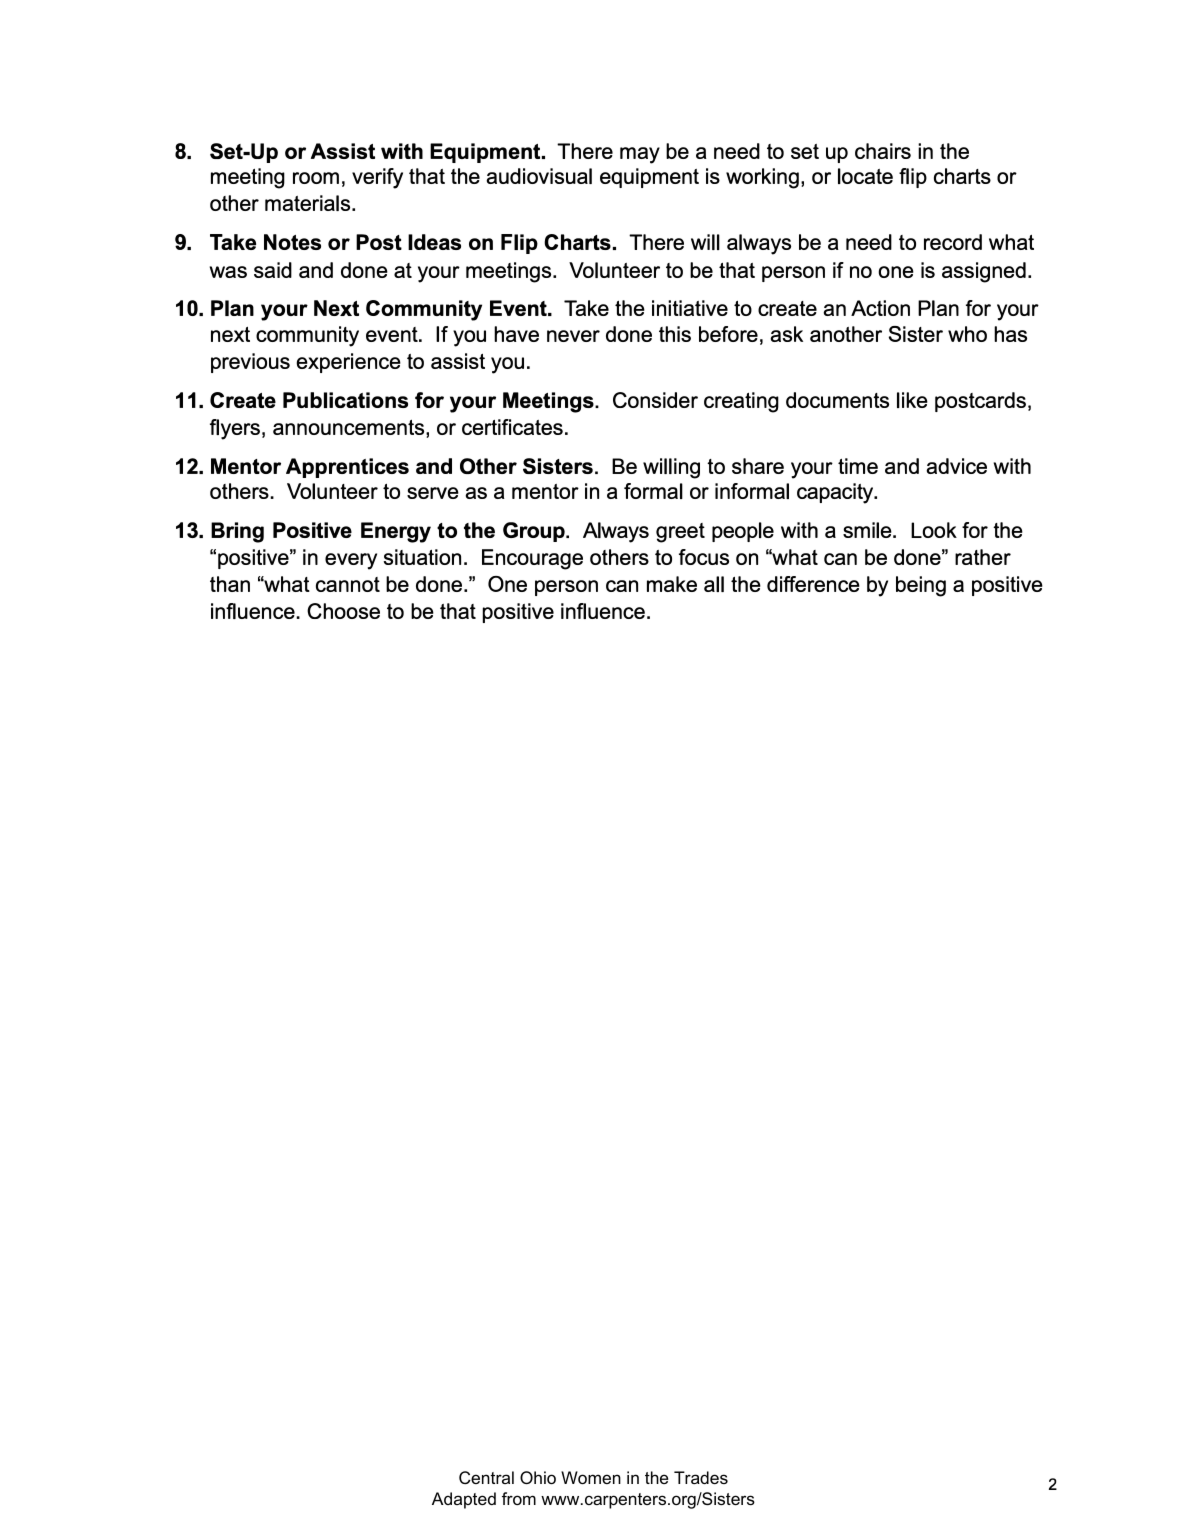 This screenshot has height=1537, width=1187. What do you see at coordinates (343, 611) in the screenshot?
I see `Choose` at bounding box center [343, 611].
